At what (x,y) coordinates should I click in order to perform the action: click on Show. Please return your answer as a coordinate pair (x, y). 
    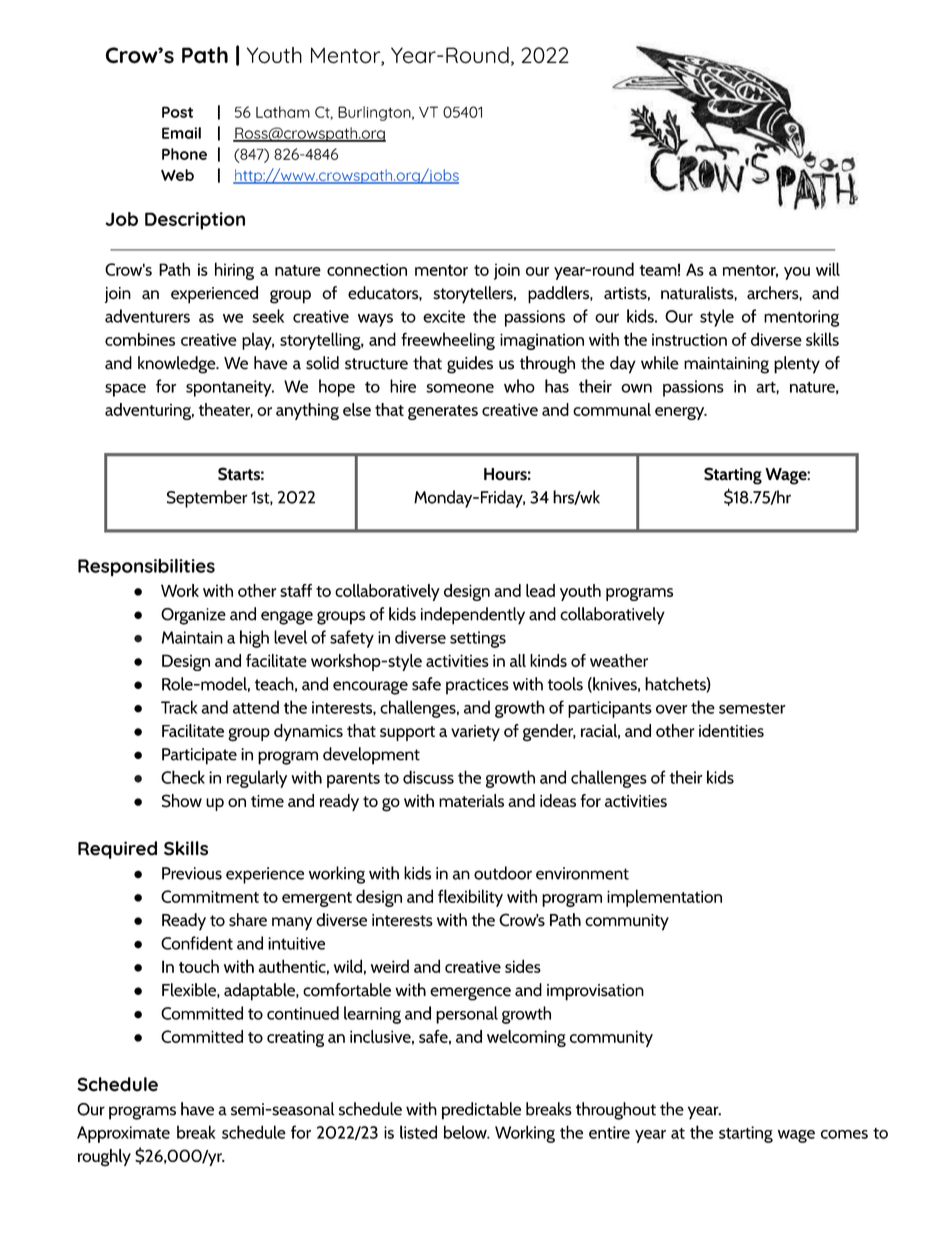
    Looking at the image, I should click on (182, 801).
